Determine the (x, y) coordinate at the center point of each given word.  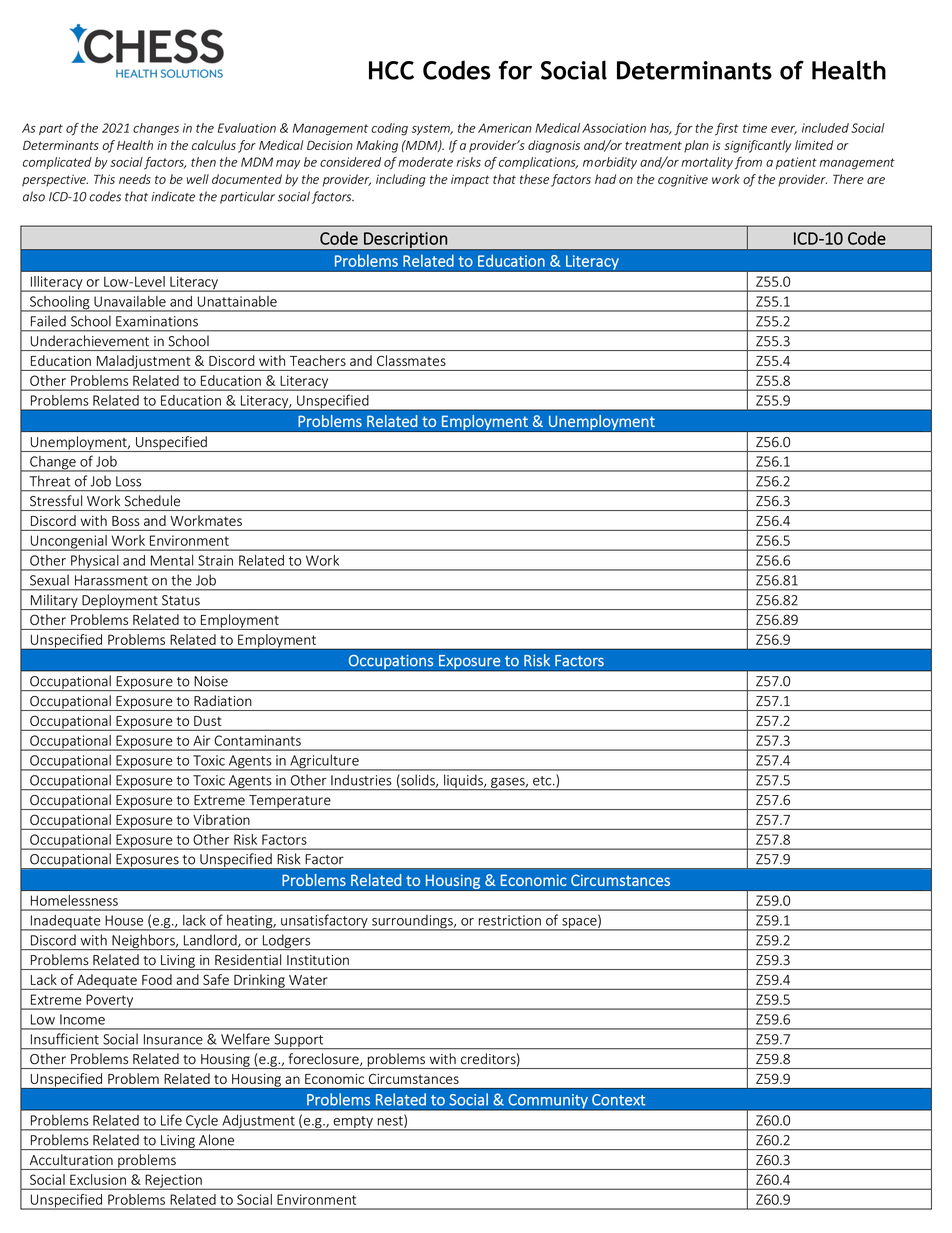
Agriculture (324, 762)
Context (619, 1100)
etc (543, 781)
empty (353, 1123)
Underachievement (90, 341)
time (755, 128)
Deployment (120, 602)
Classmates (411, 360)
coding (389, 129)
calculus (214, 145)
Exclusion (98, 1179)
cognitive (683, 181)
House (124, 920)
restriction (510, 920)
